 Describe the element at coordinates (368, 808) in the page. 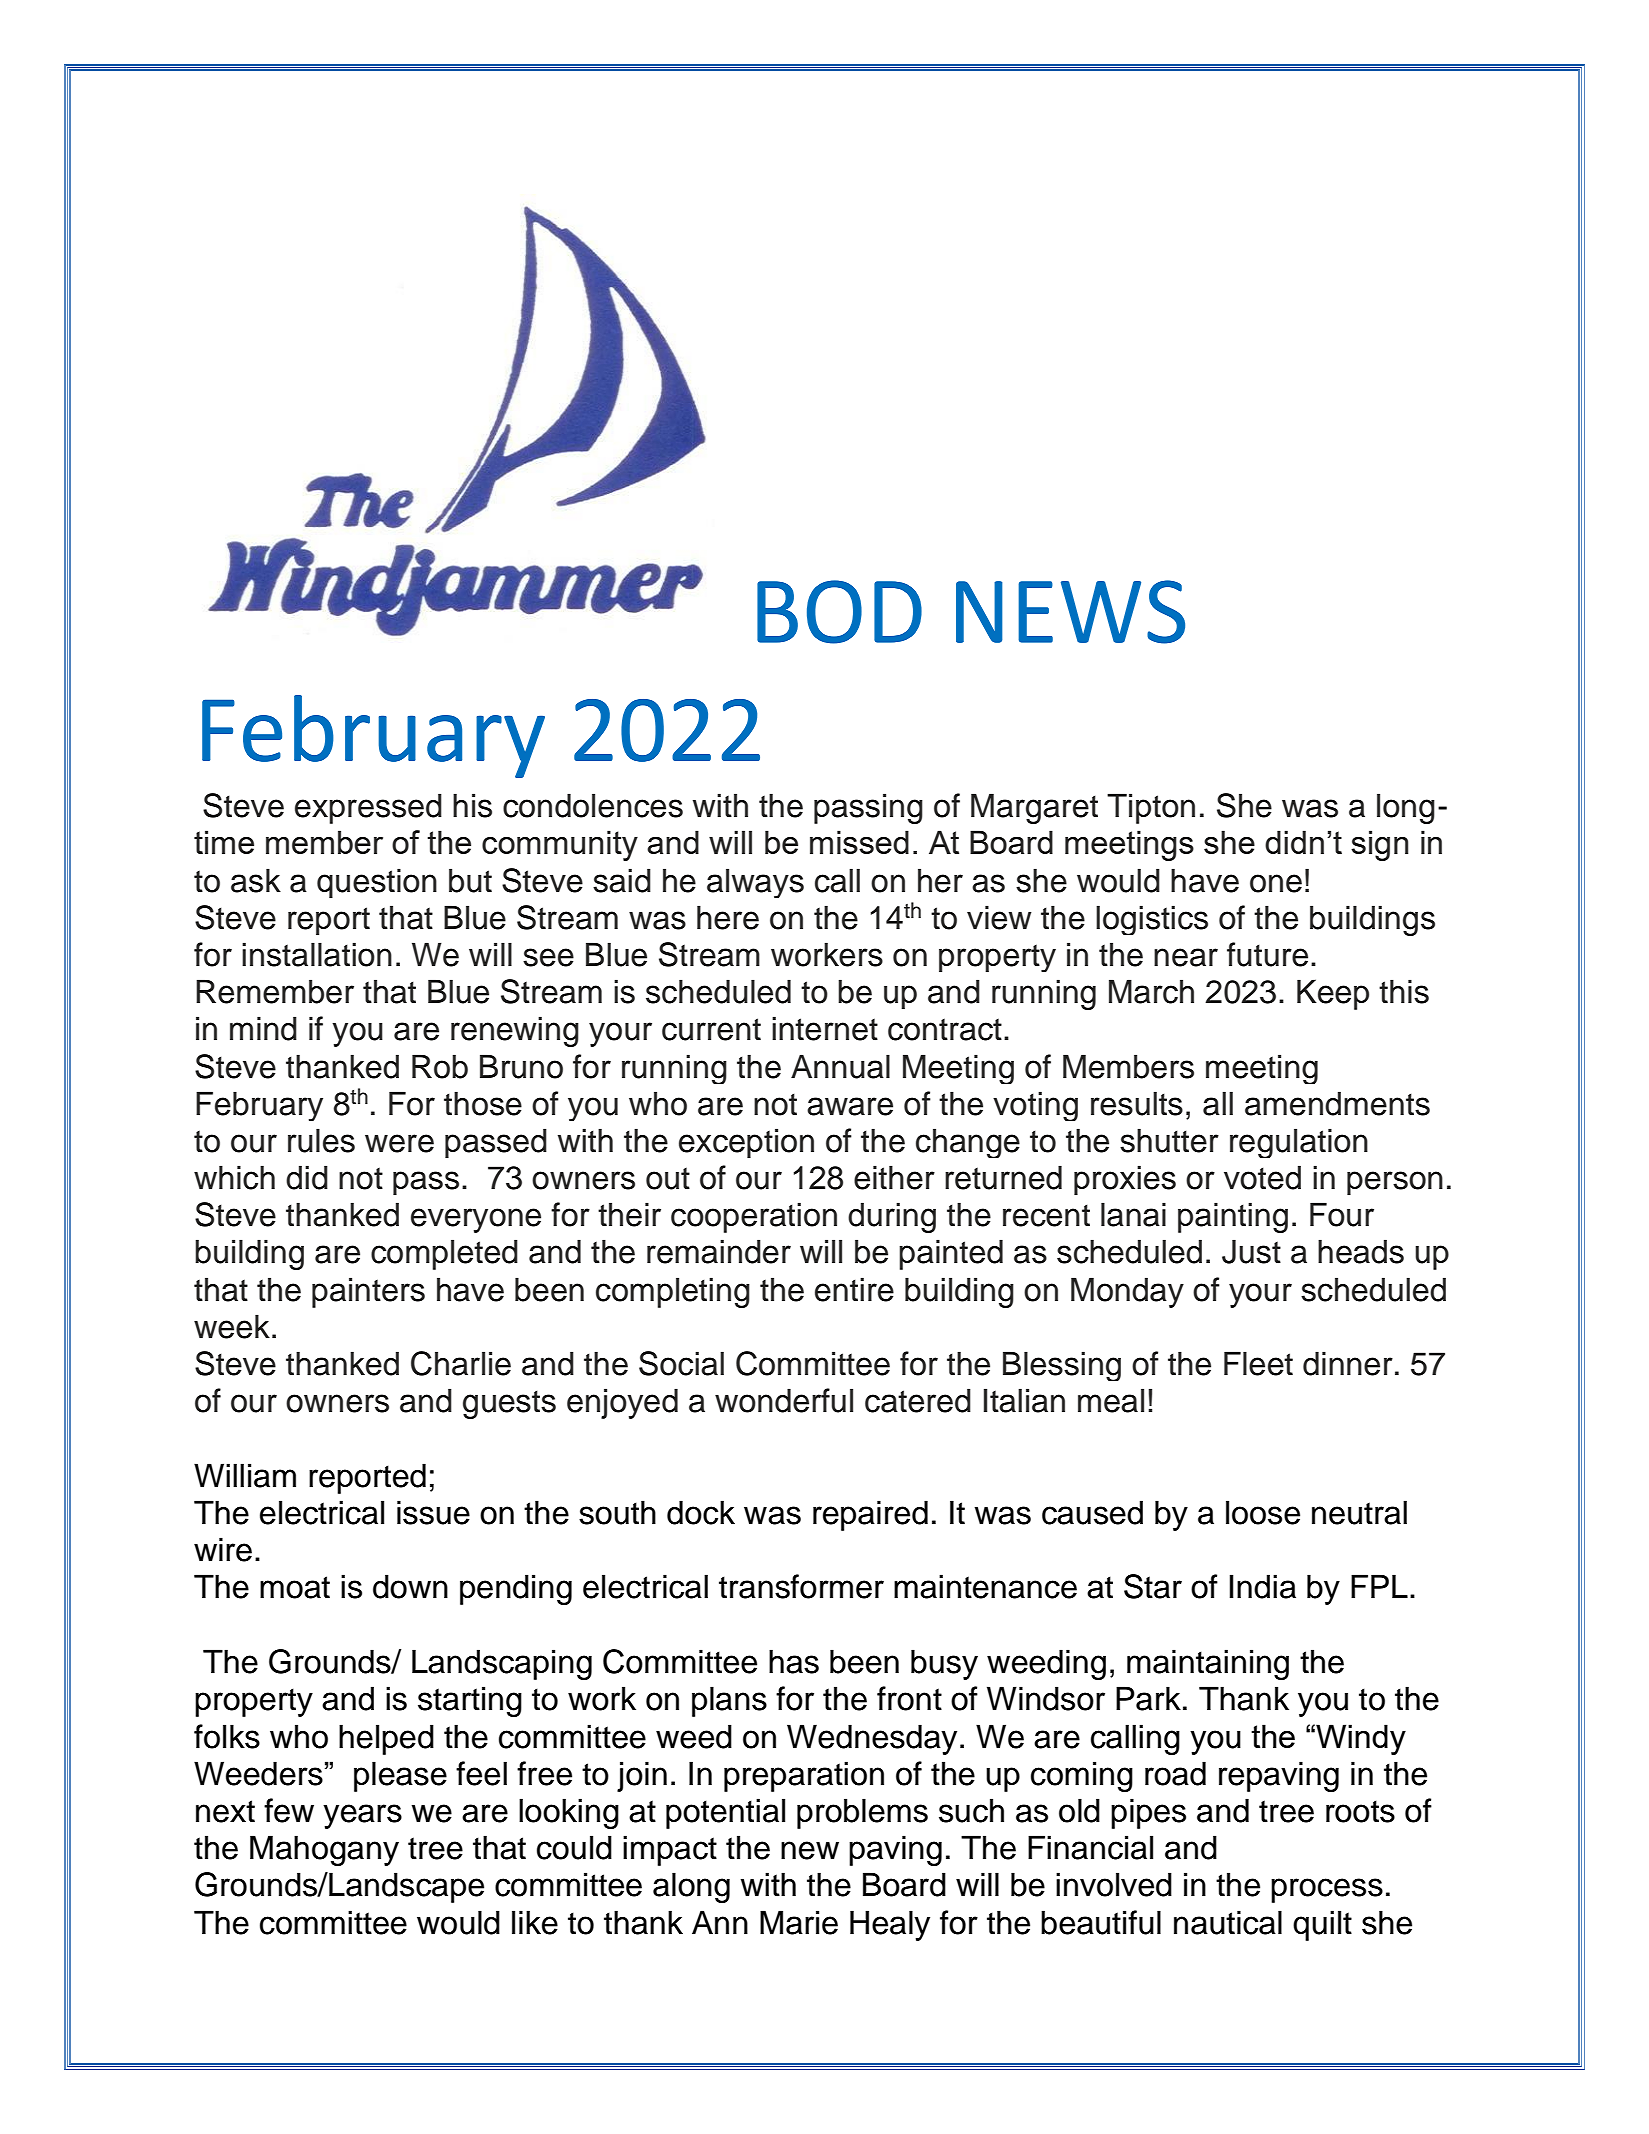

I see `expressed` at that location.
